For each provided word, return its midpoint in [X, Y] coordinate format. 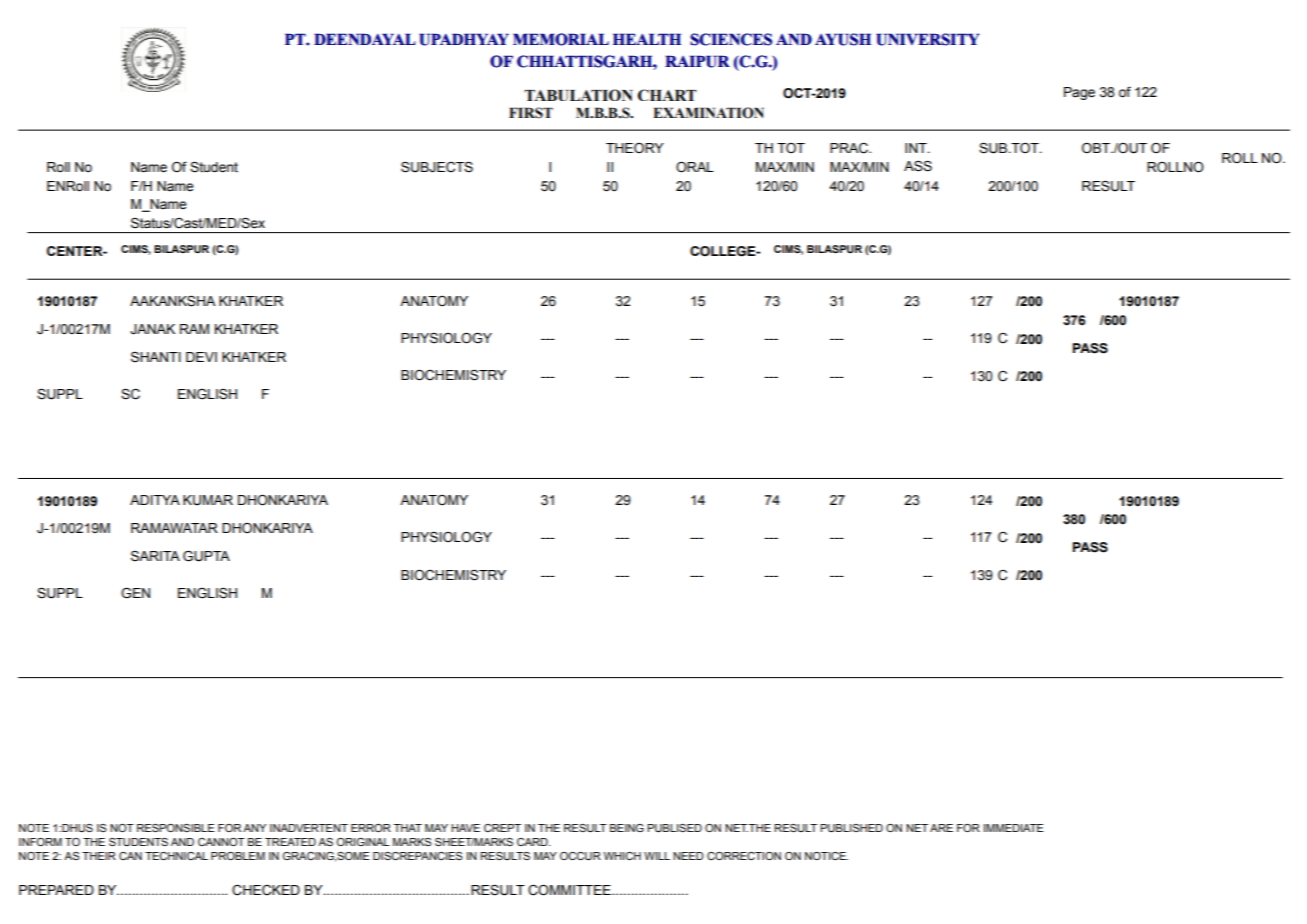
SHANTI [156, 357]
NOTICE [826, 856]
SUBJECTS [437, 167]
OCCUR [580, 856]
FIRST [531, 113]
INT [917, 148]
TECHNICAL [176, 856]
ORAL [695, 167]
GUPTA [206, 556]
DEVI [201, 357]
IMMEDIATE [1014, 828]
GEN [135, 593]
